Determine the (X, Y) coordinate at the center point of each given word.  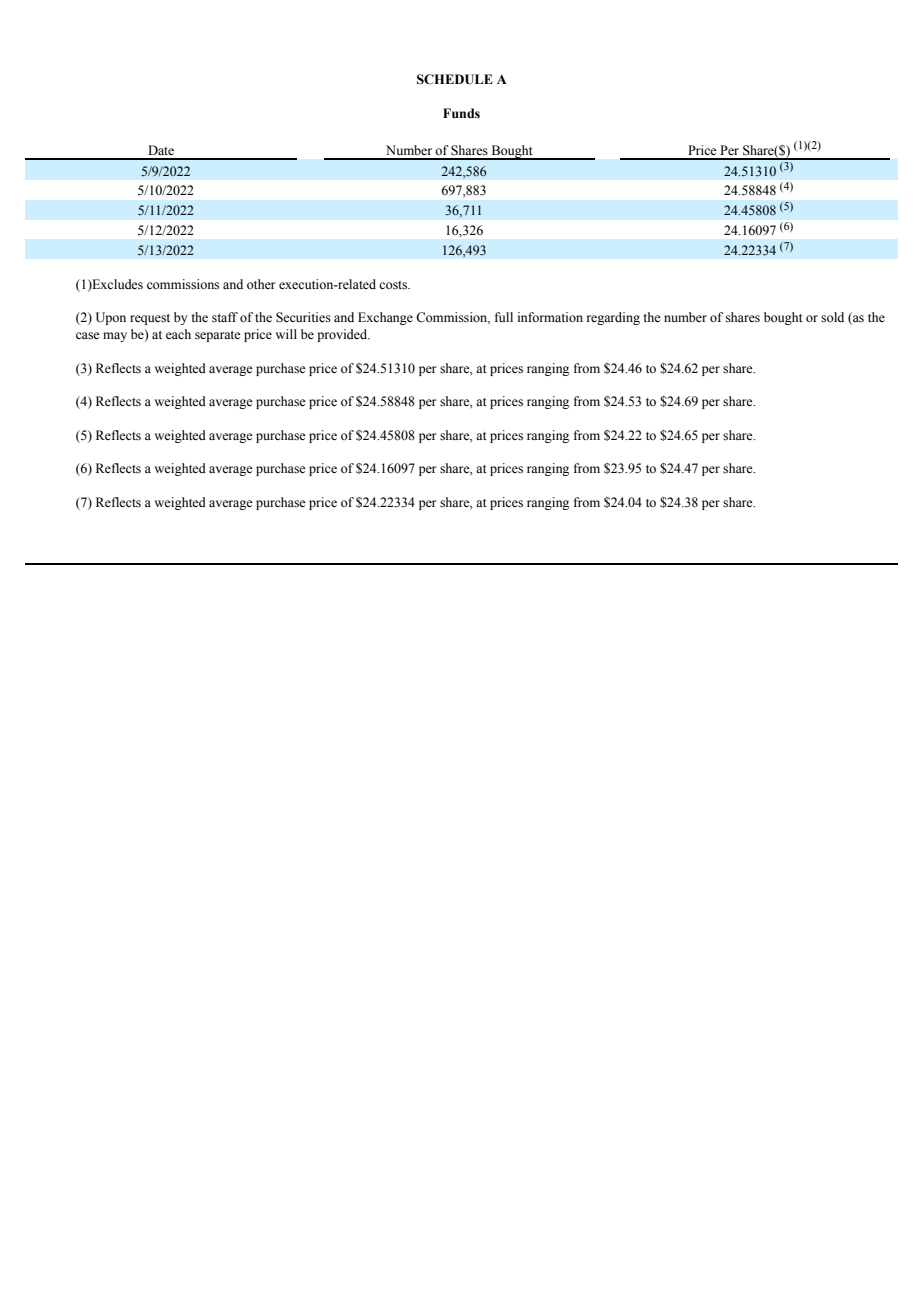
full (504, 317)
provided (343, 335)
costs (394, 285)
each (178, 334)
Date (161, 150)
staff (225, 317)
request (150, 319)
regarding (613, 318)
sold (832, 317)
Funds (461, 113)
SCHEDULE (455, 79)
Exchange (385, 318)
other (261, 284)
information (550, 317)
